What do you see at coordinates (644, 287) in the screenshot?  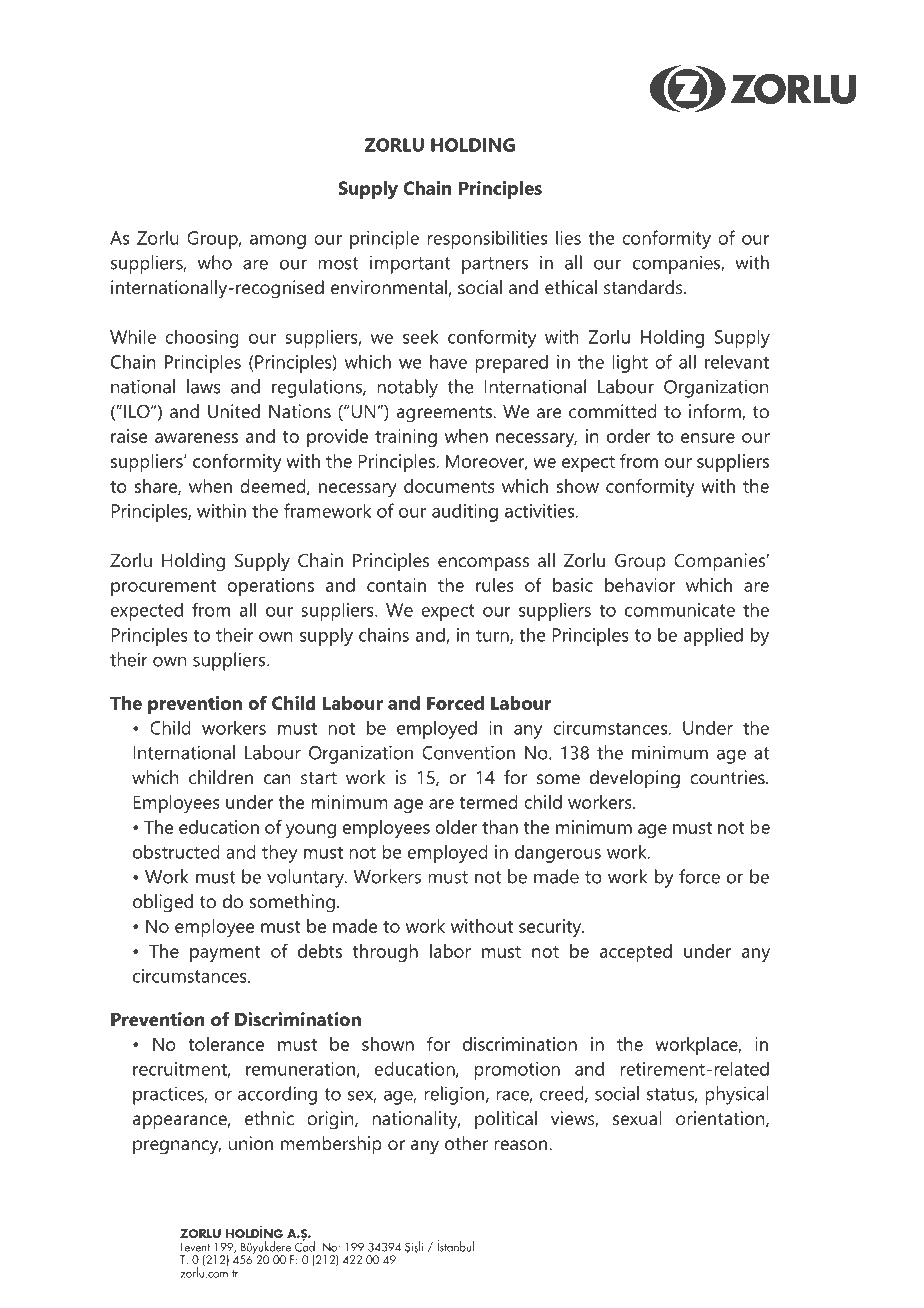 I see `standards` at bounding box center [644, 287].
